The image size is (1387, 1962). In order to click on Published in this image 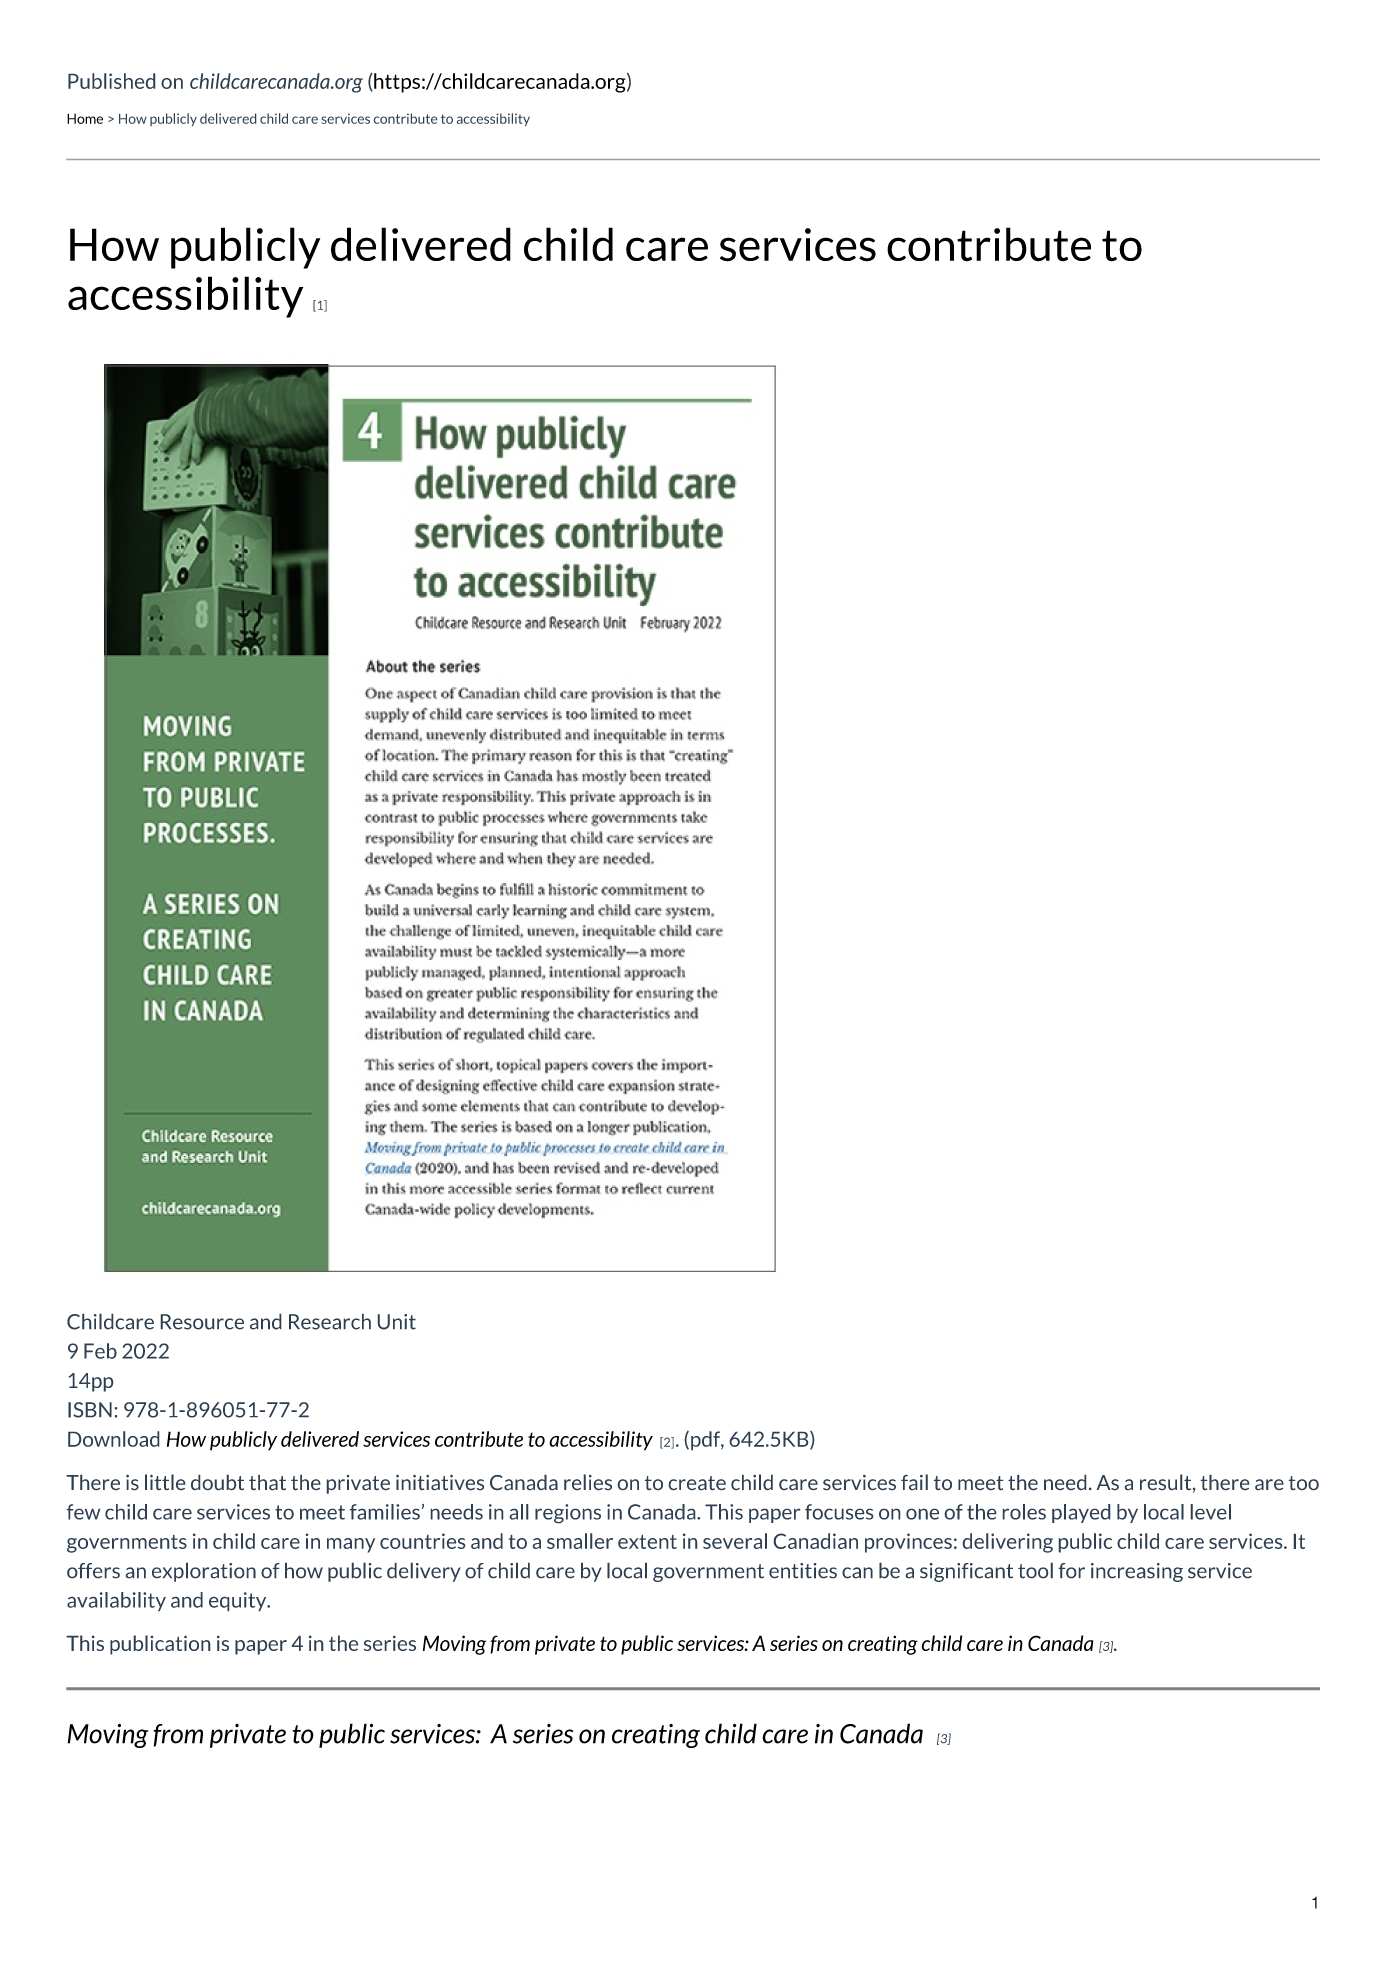, I will do `click(112, 81)`.
